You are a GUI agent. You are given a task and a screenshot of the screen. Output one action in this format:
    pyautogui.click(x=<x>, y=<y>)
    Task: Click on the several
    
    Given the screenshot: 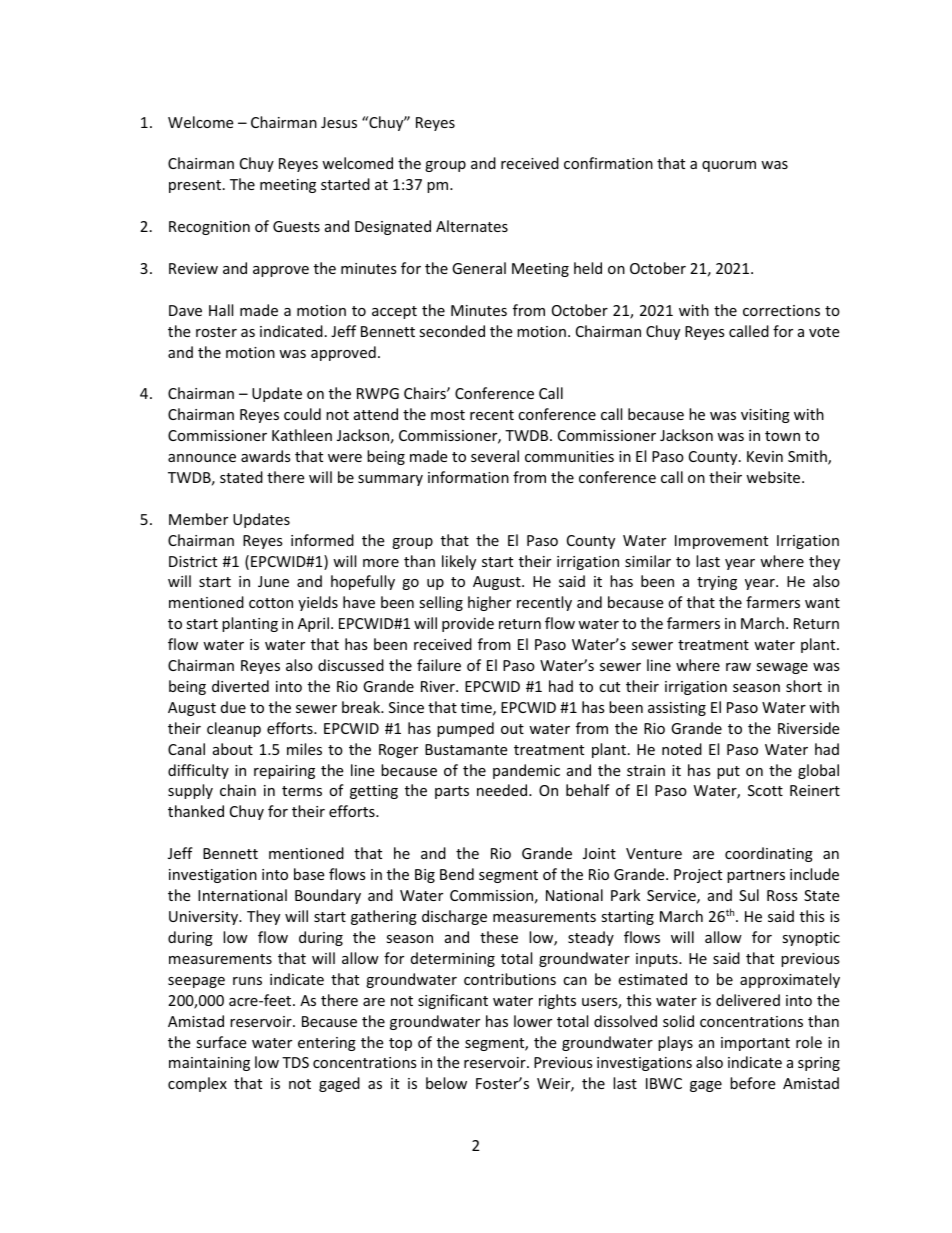 What is the action you would take?
    pyautogui.click(x=495, y=456)
